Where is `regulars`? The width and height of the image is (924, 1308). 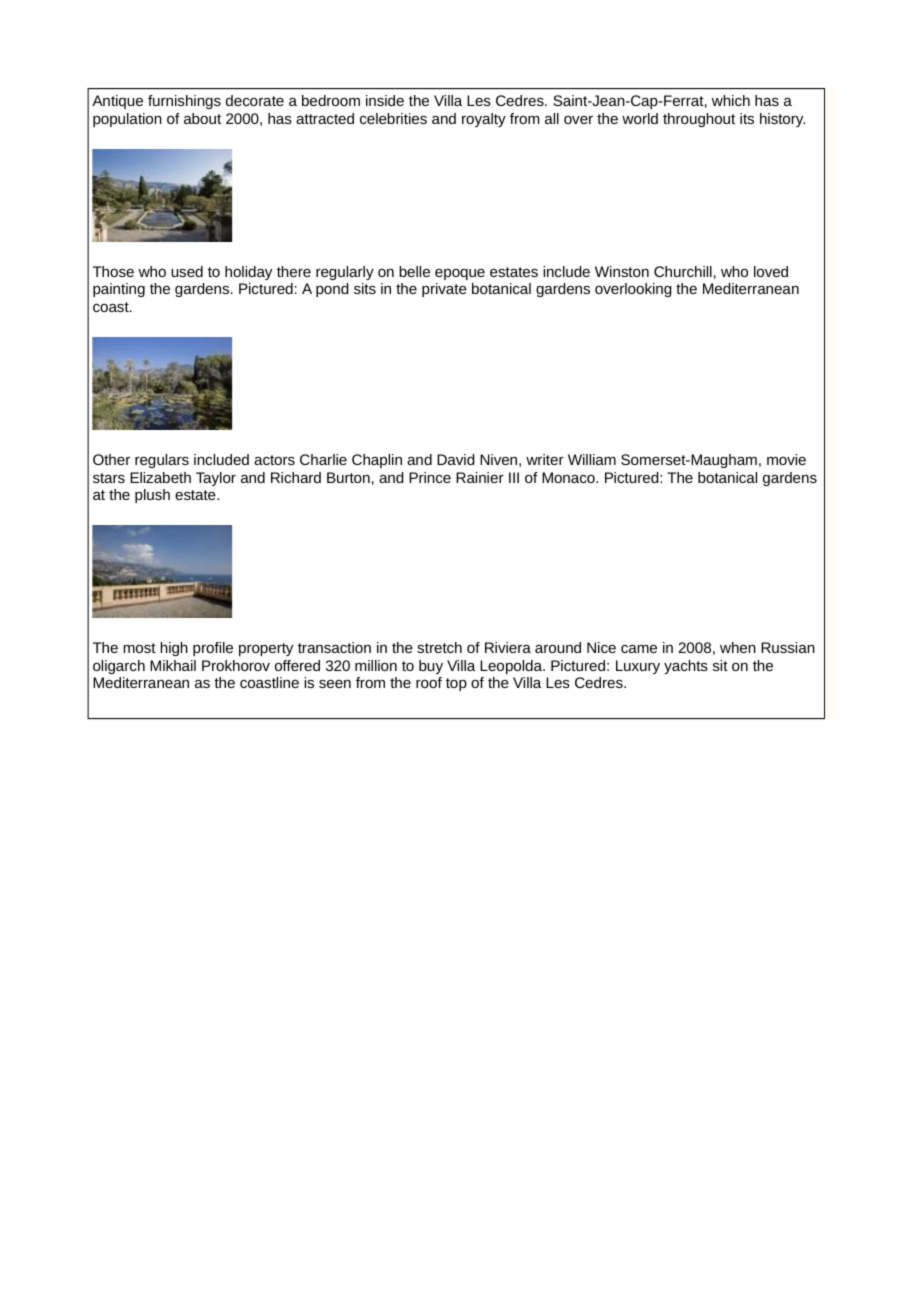
regulars is located at coordinates (162, 461).
